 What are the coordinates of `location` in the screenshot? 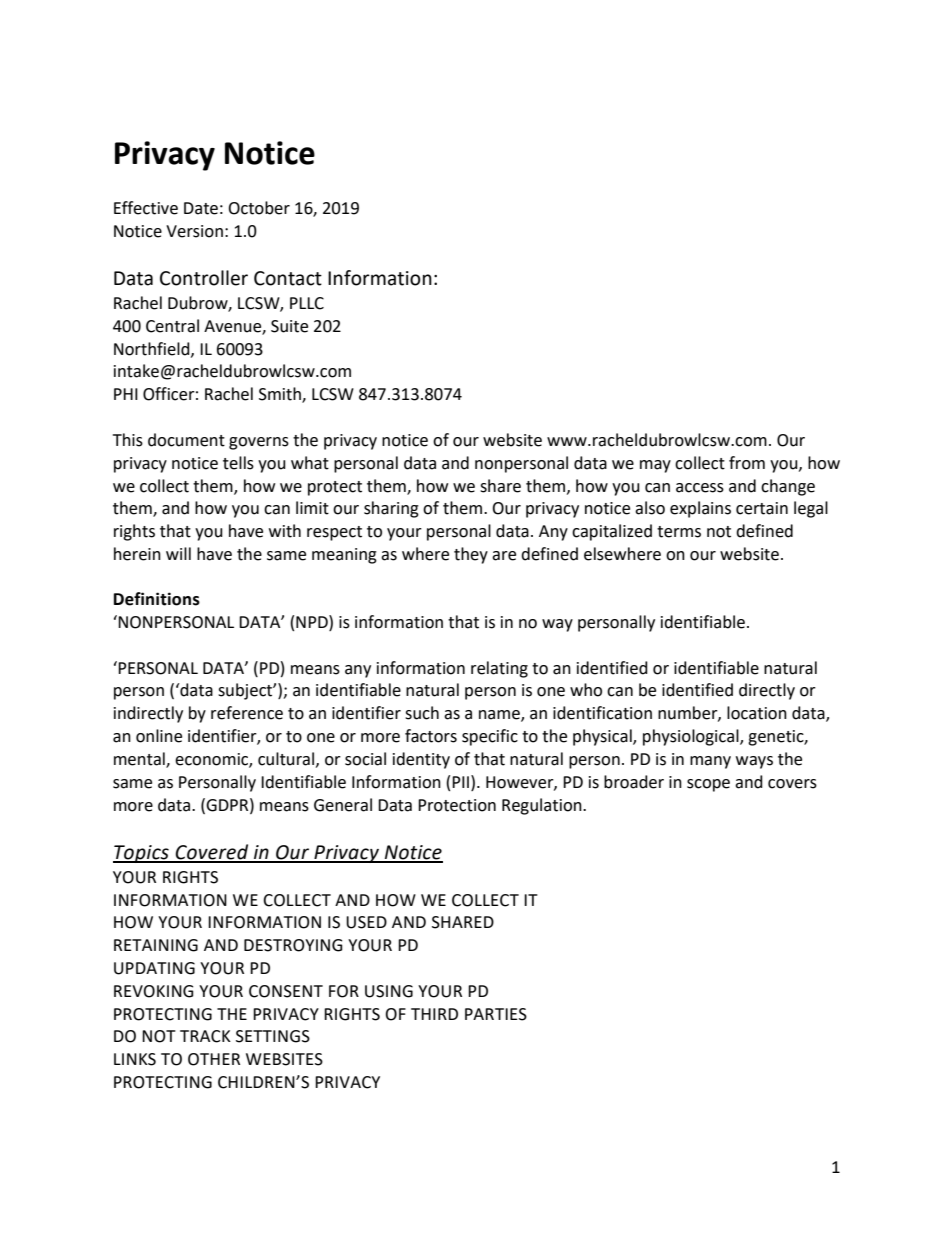 It's located at (757, 713).
